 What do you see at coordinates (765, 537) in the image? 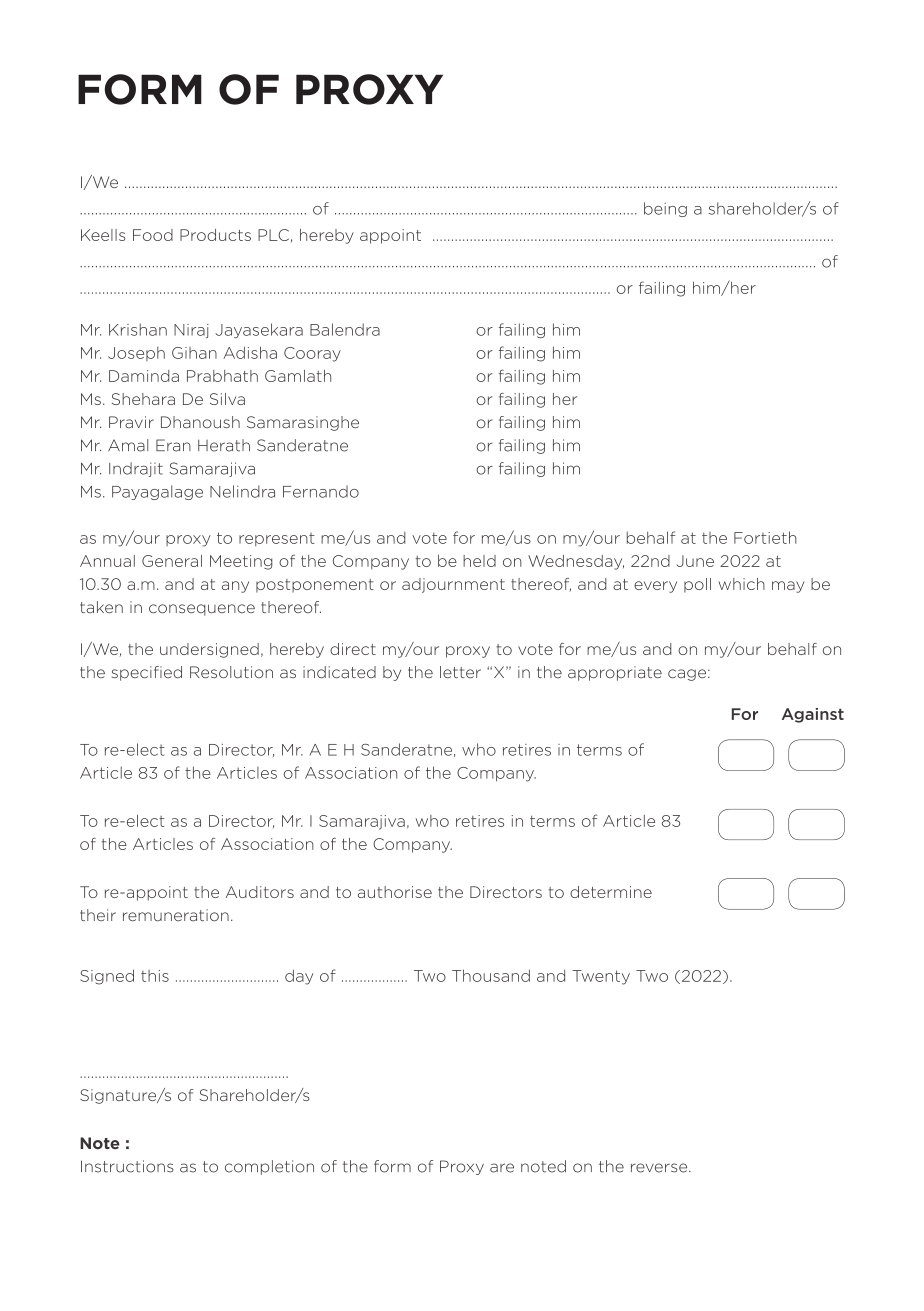
I see `Fortieth` at bounding box center [765, 537].
